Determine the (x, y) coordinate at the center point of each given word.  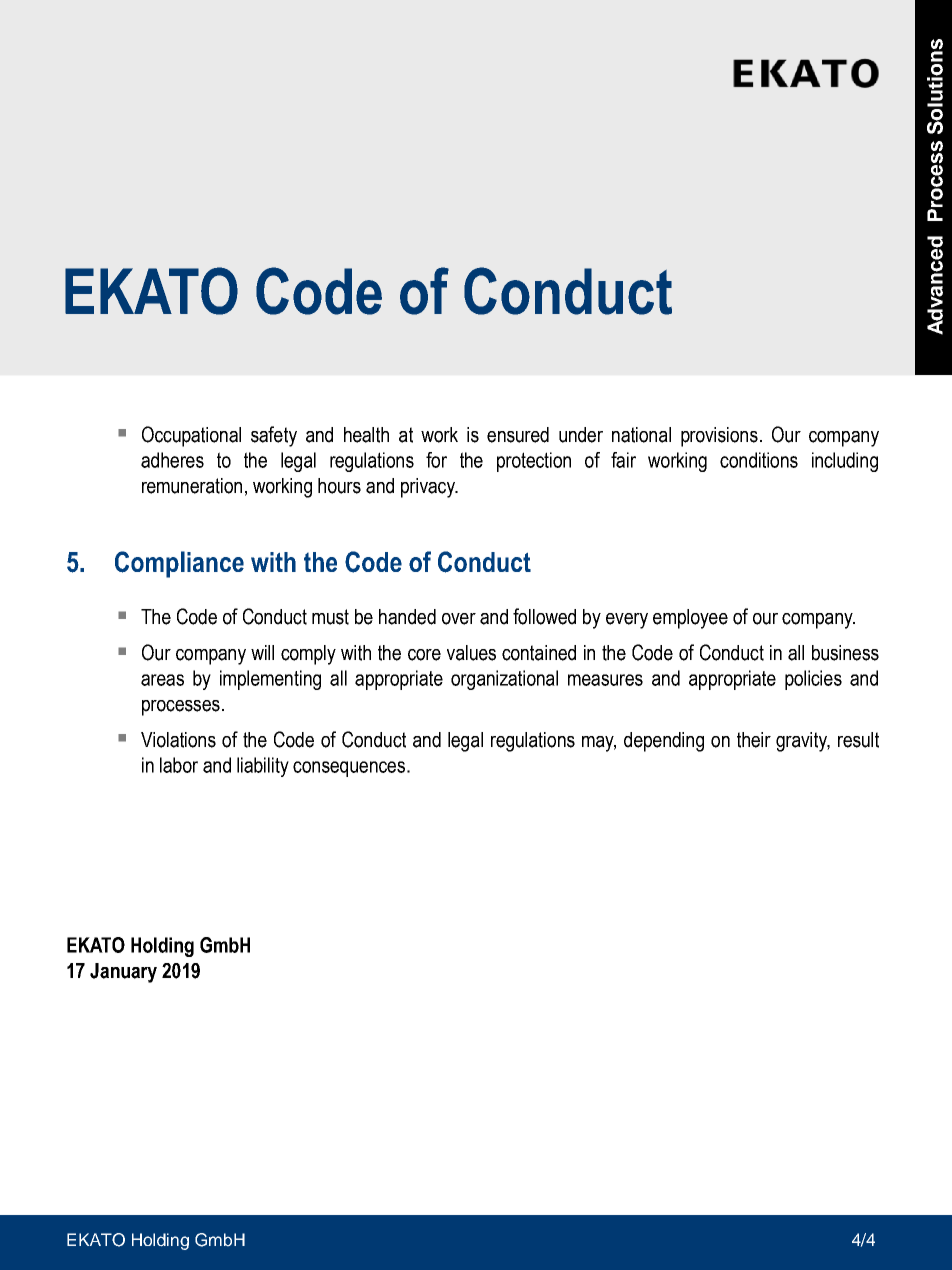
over (459, 619)
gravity (803, 742)
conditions (759, 460)
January (123, 973)
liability (263, 767)
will (262, 652)
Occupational (191, 436)
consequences (349, 769)
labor (179, 765)
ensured (518, 435)
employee (690, 619)
